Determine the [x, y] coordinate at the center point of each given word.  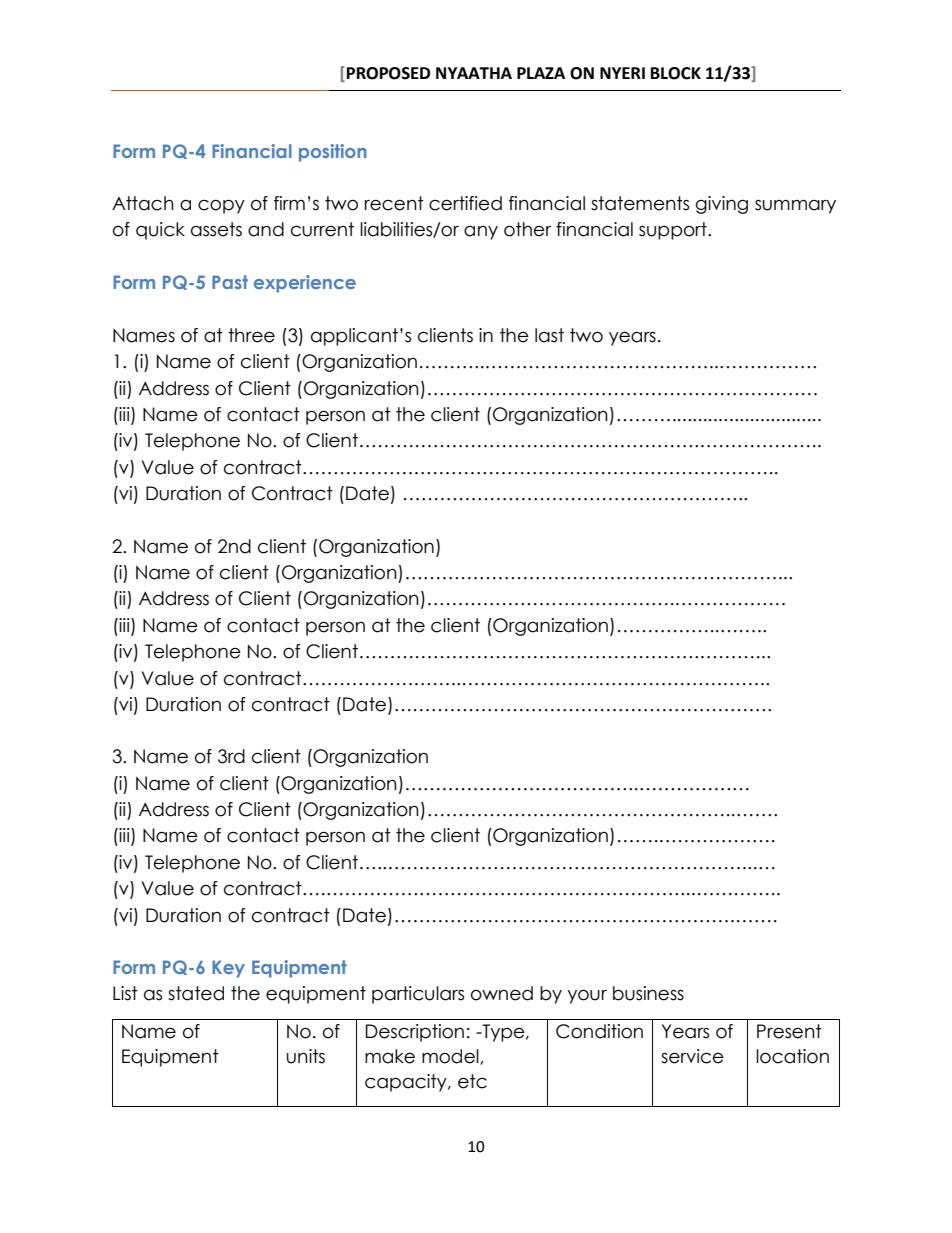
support [674, 231]
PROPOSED [388, 73]
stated [196, 993]
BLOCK [676, 73]
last [549, 335]
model [451, 1057]
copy [221, 206]
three [251, 335]
